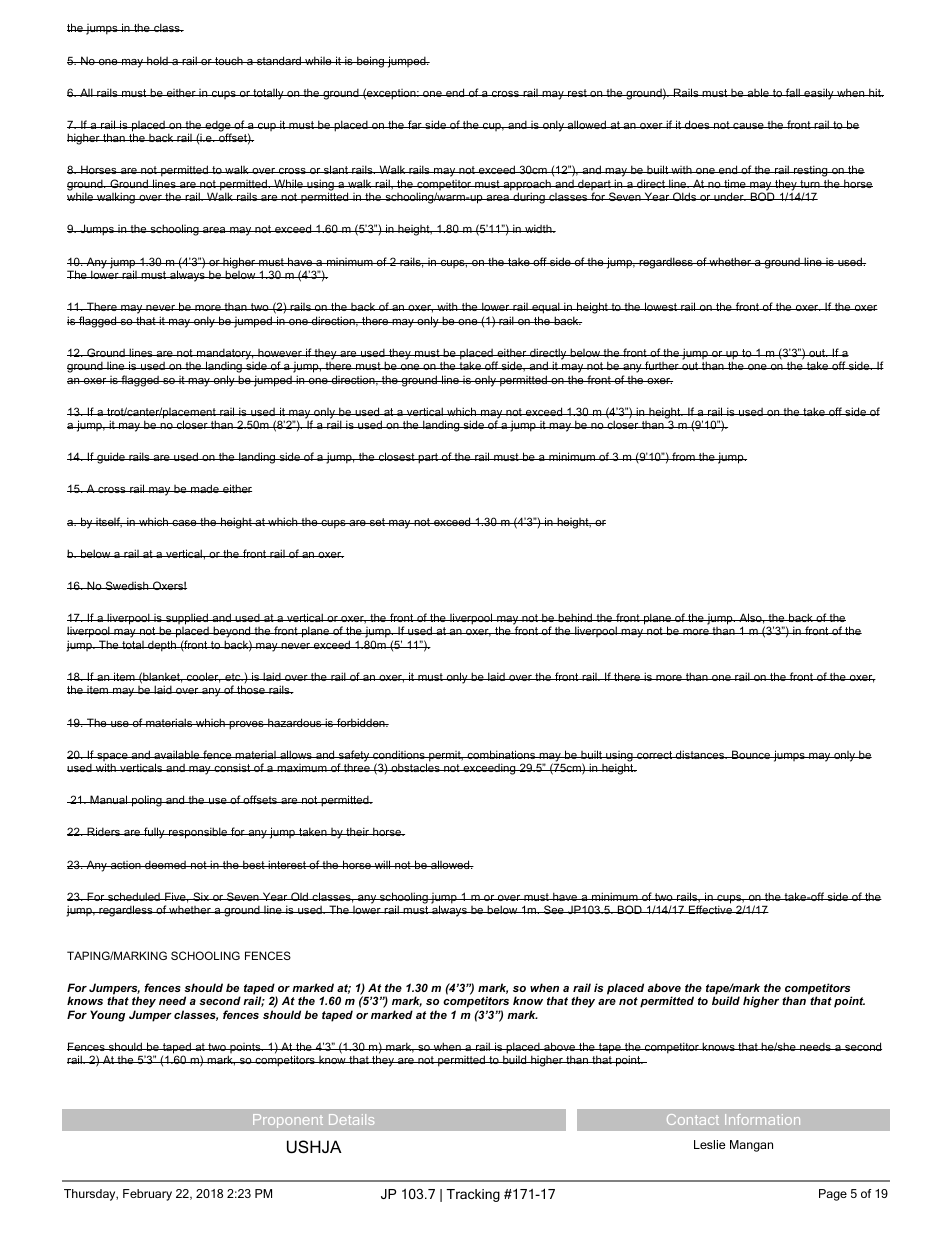 This document has height=1233, width=952. What do you see at coordinates (218, 127) in the document?
I see `edge` at bounding box center [218, 127].
